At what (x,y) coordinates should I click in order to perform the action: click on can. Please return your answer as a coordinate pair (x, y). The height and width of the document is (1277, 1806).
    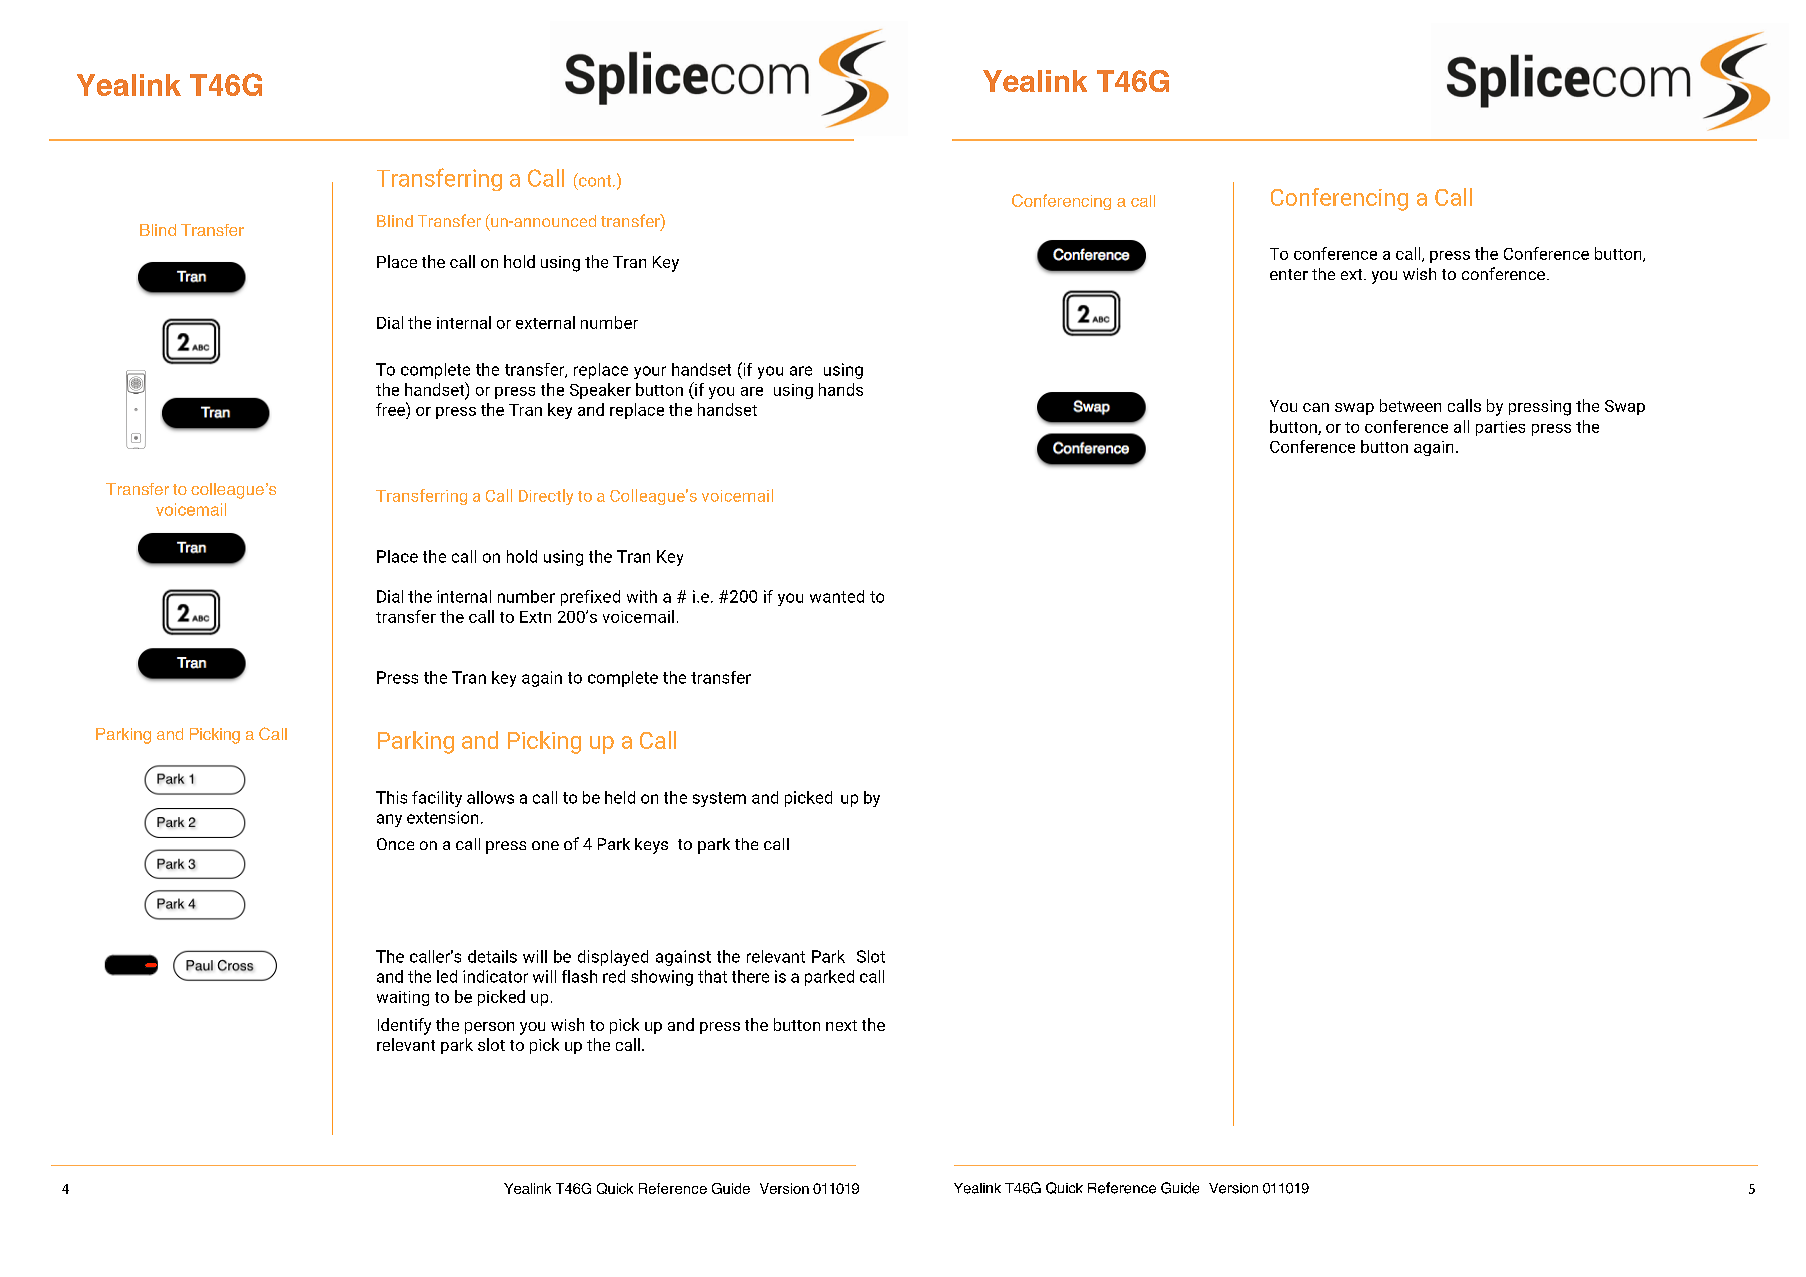
    Looking at the image, I should click on (1316, 407).
